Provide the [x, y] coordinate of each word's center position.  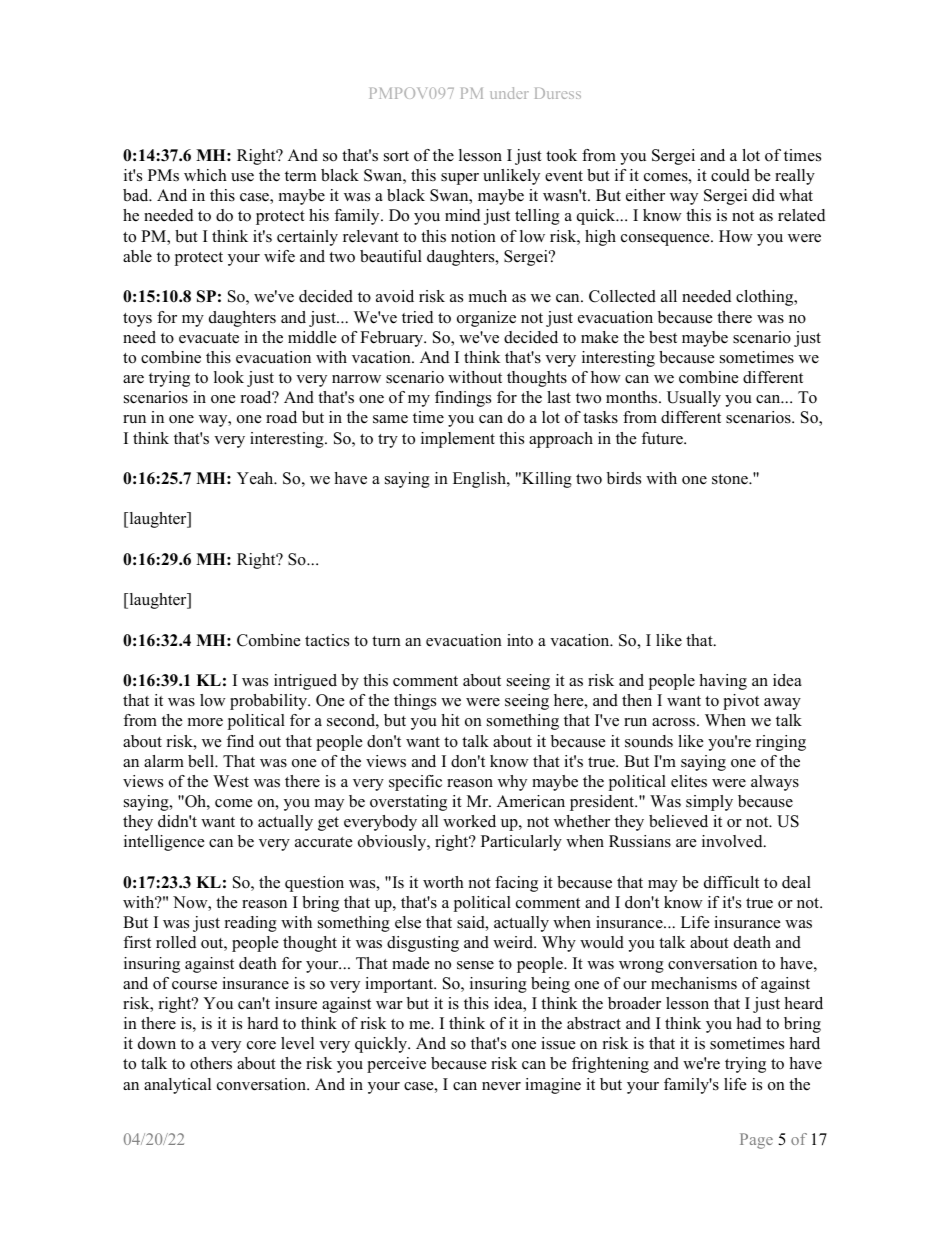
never [501, 1086]
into [520, 640]
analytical [177, 1086]
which [205, 175]
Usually [694, 399]
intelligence [164, 843]
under [509, 93]
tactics [327, 640]
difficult [731, 882]
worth [443, 882]
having [723, 682]
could [730, 175]
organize [486, 319]
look [229, 377]
